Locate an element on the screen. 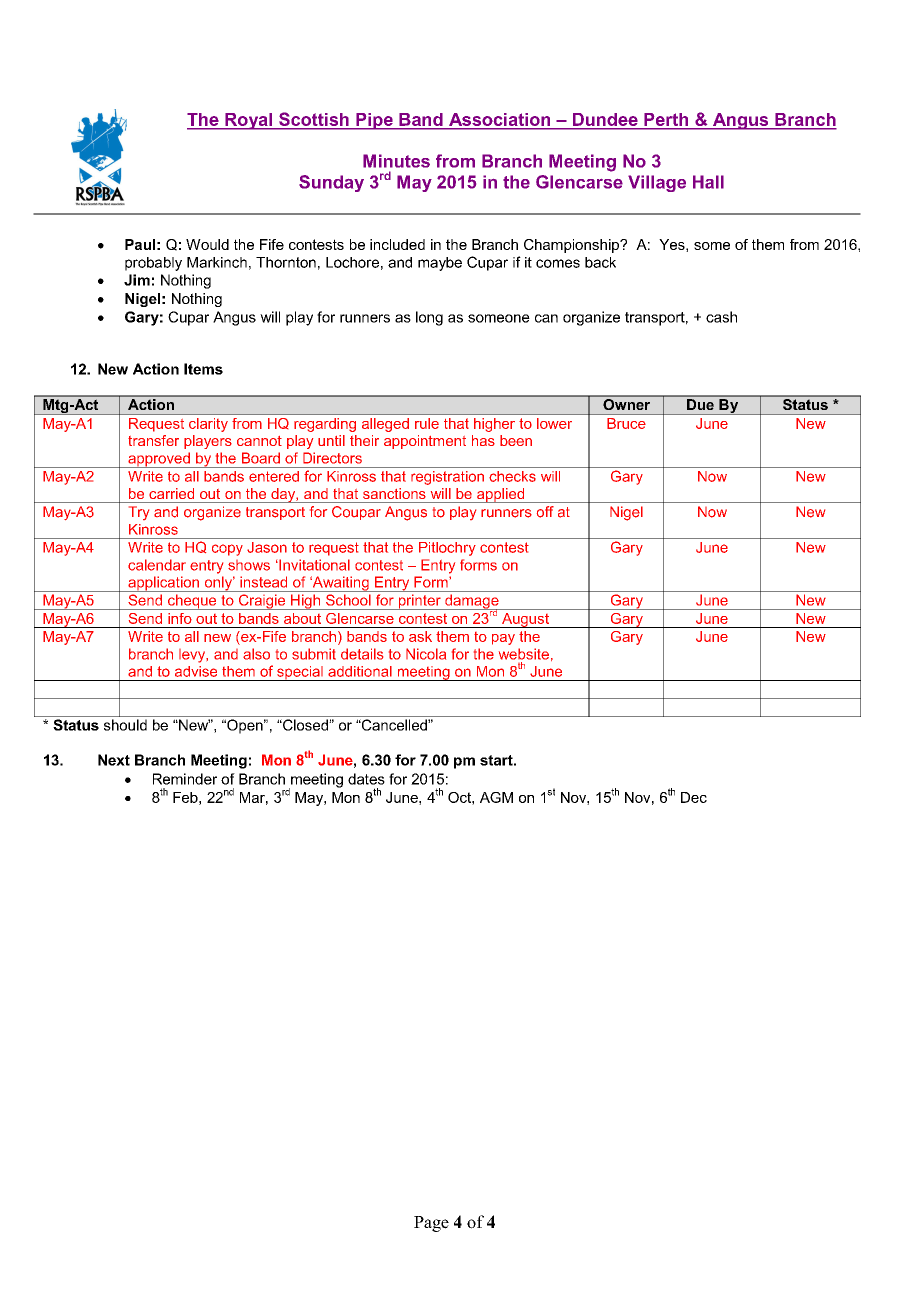 This screenshot has height=1308, width=924. Nicola is located at coordinates (426, 654).
